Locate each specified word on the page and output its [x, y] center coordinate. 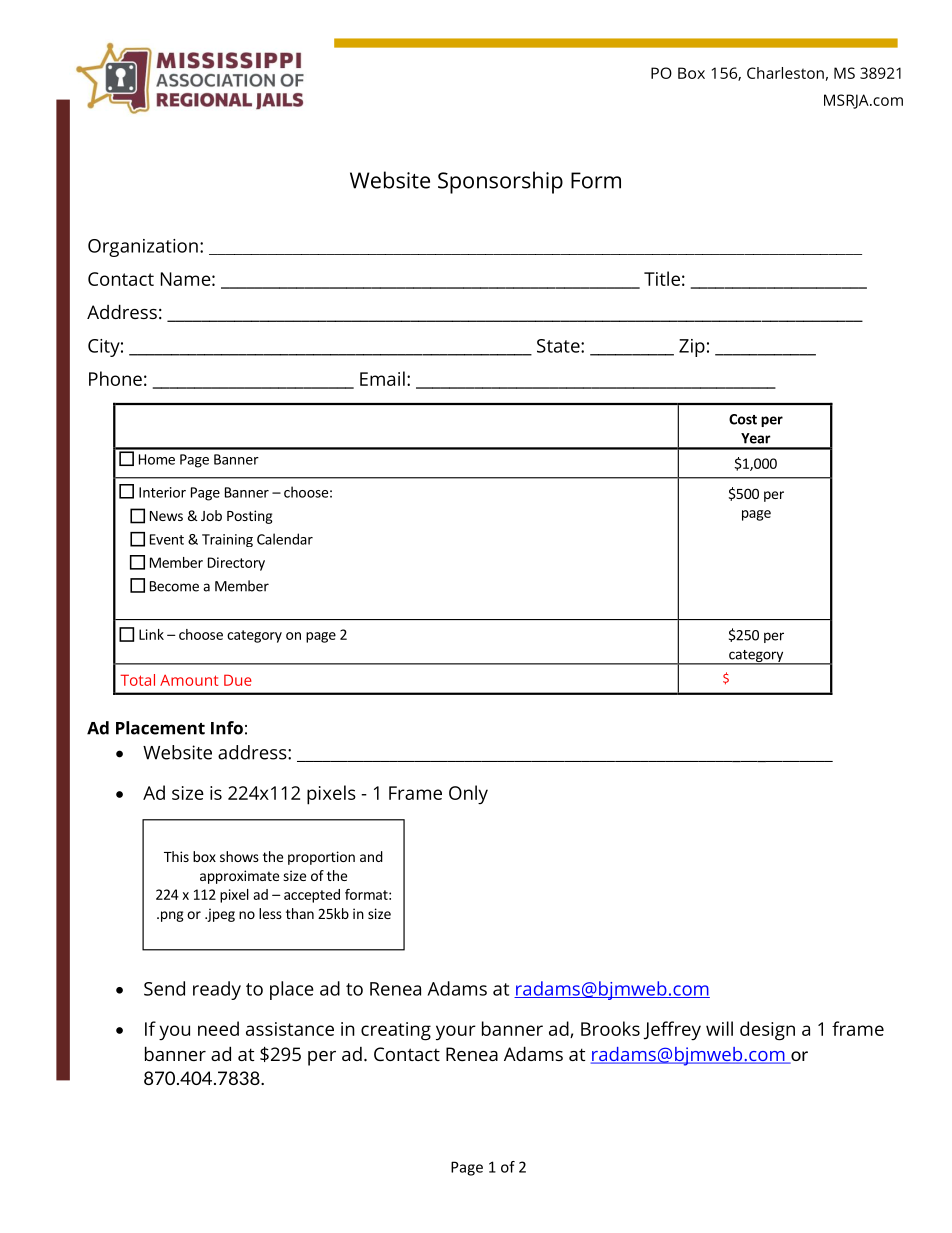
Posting [250, 517]
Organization [143, 248]
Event [167, 539]
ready [217, 990]
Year [756, 438]
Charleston [785, 73]
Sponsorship [500, 182]
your [456, 1032]
